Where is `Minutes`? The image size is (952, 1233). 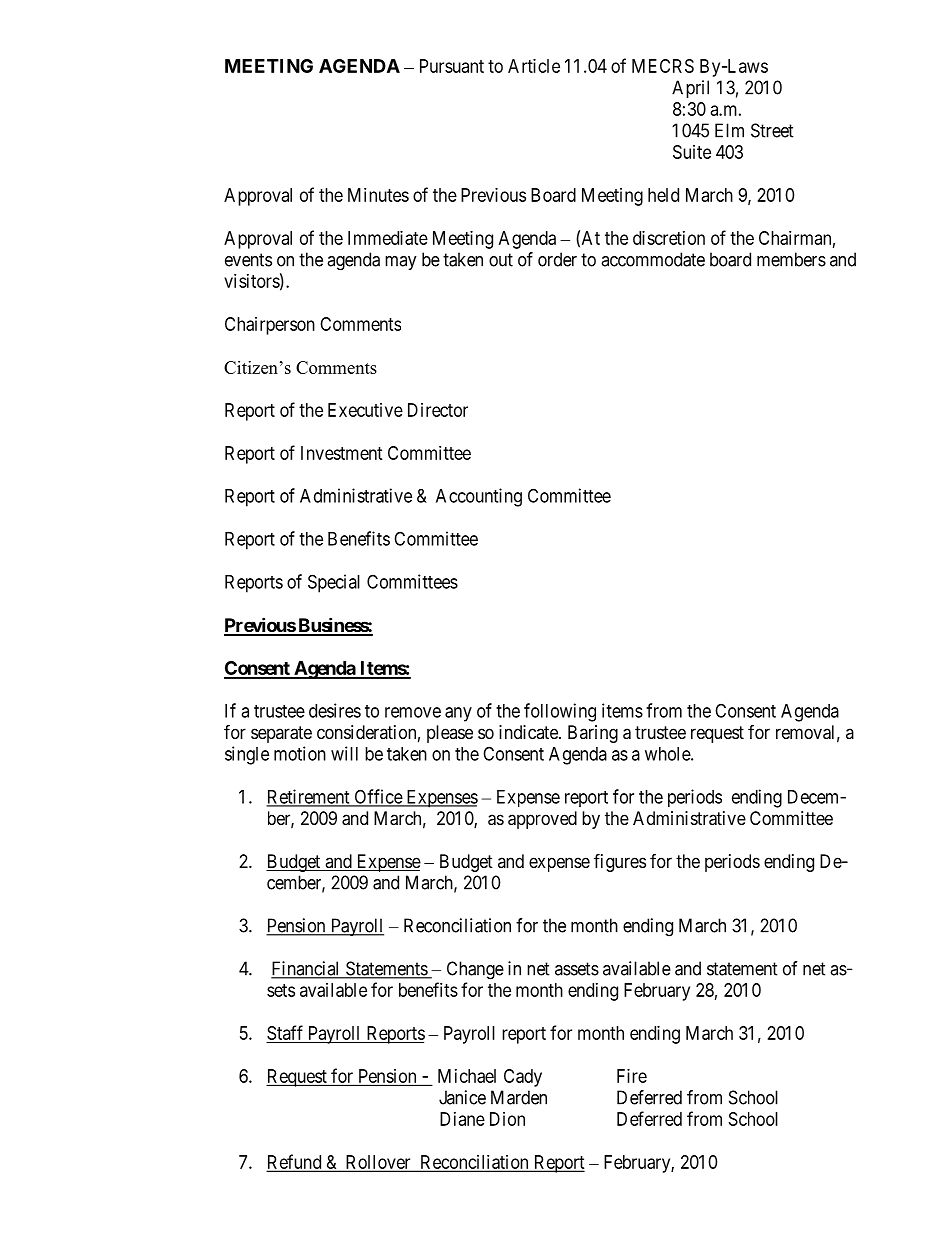 Minutes is located at coordinates (378, 195).
